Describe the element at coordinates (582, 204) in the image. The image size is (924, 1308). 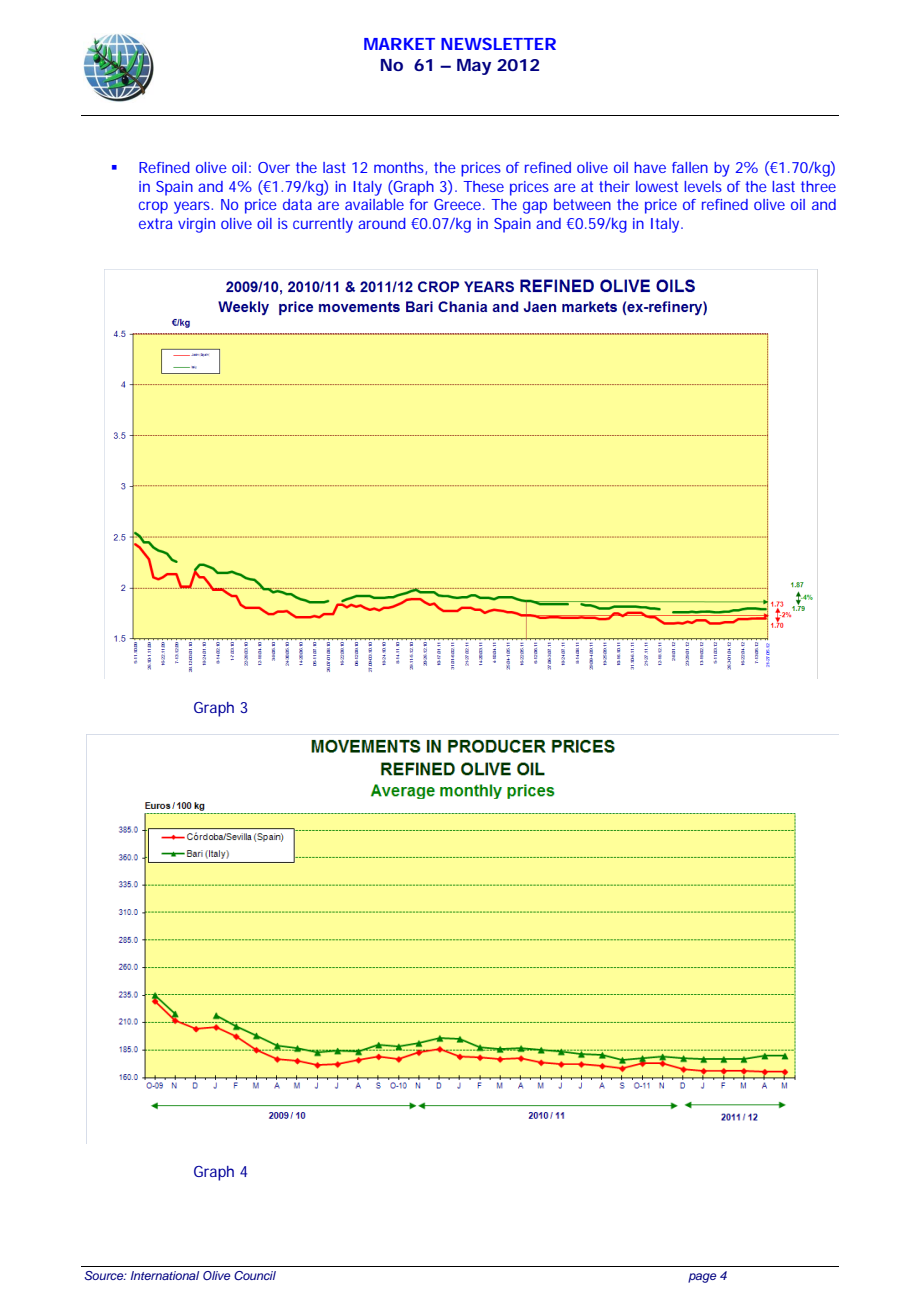
I see `between` at that location.
